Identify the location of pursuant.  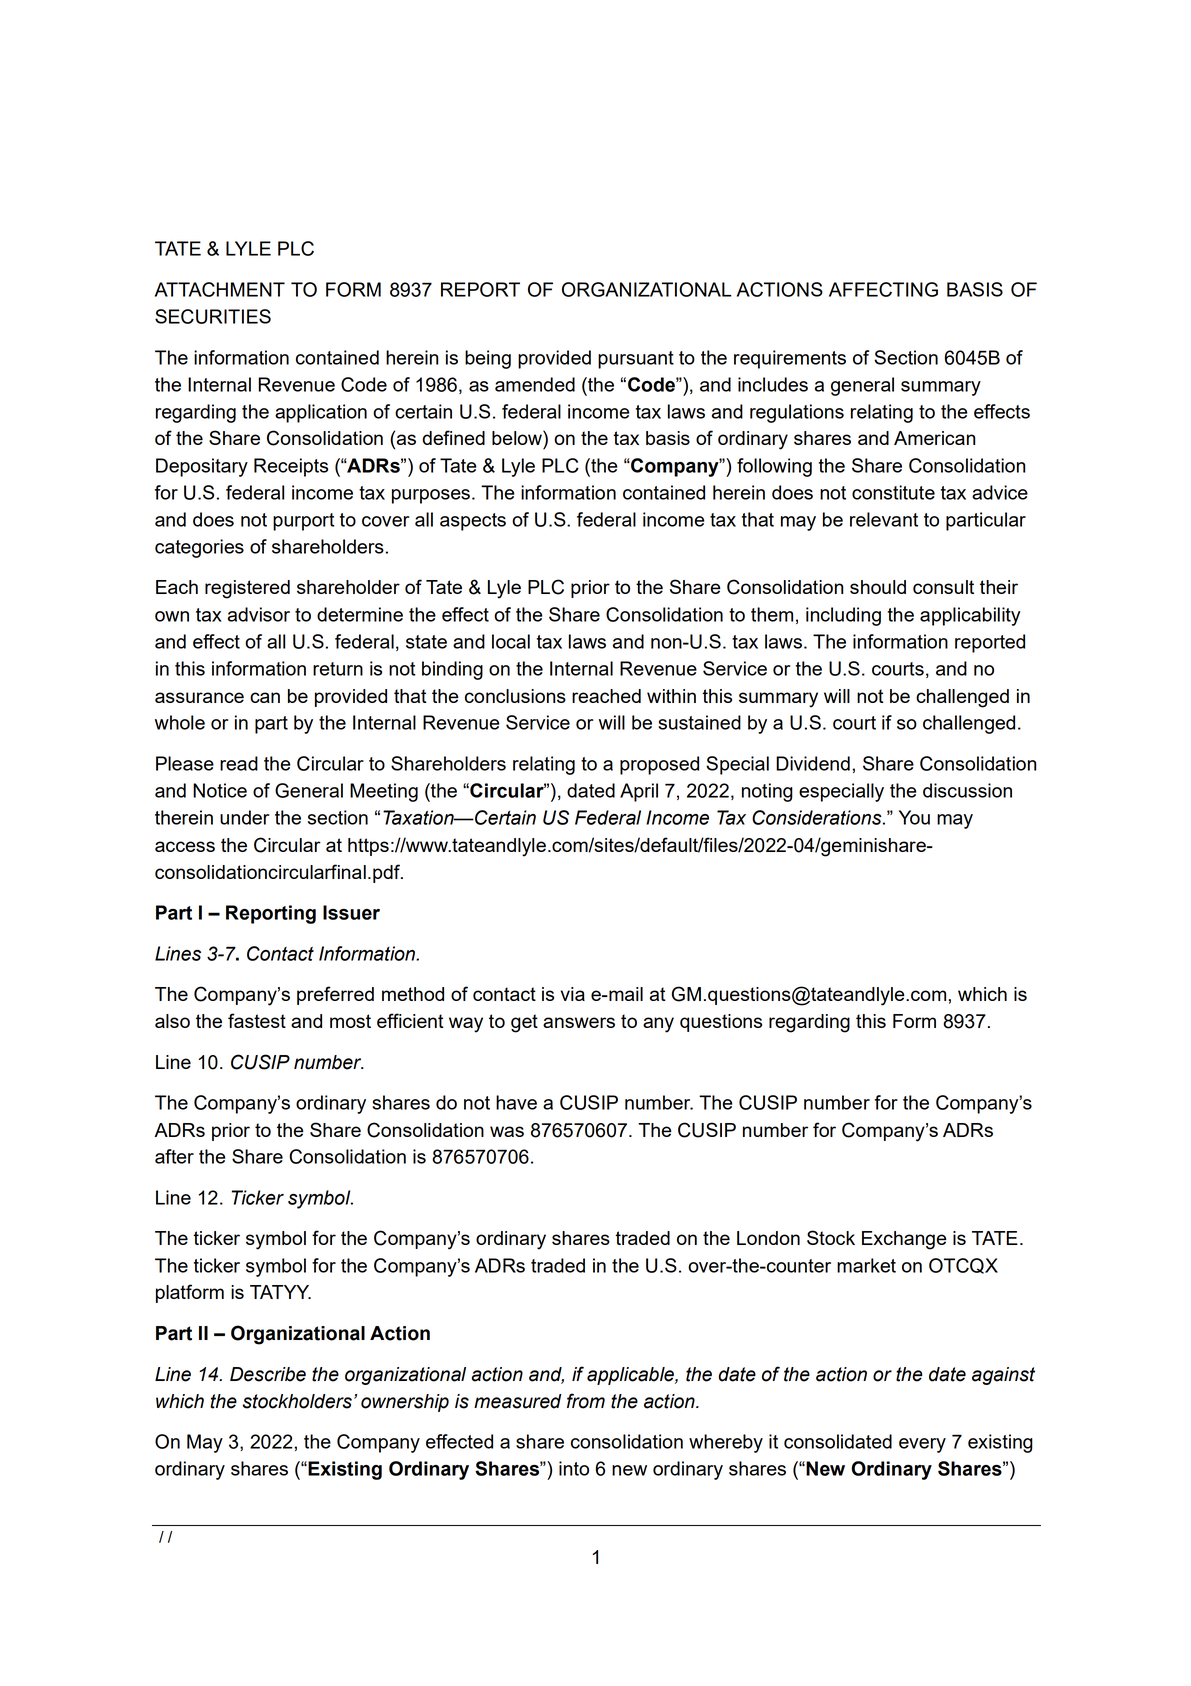
(636, 360).
